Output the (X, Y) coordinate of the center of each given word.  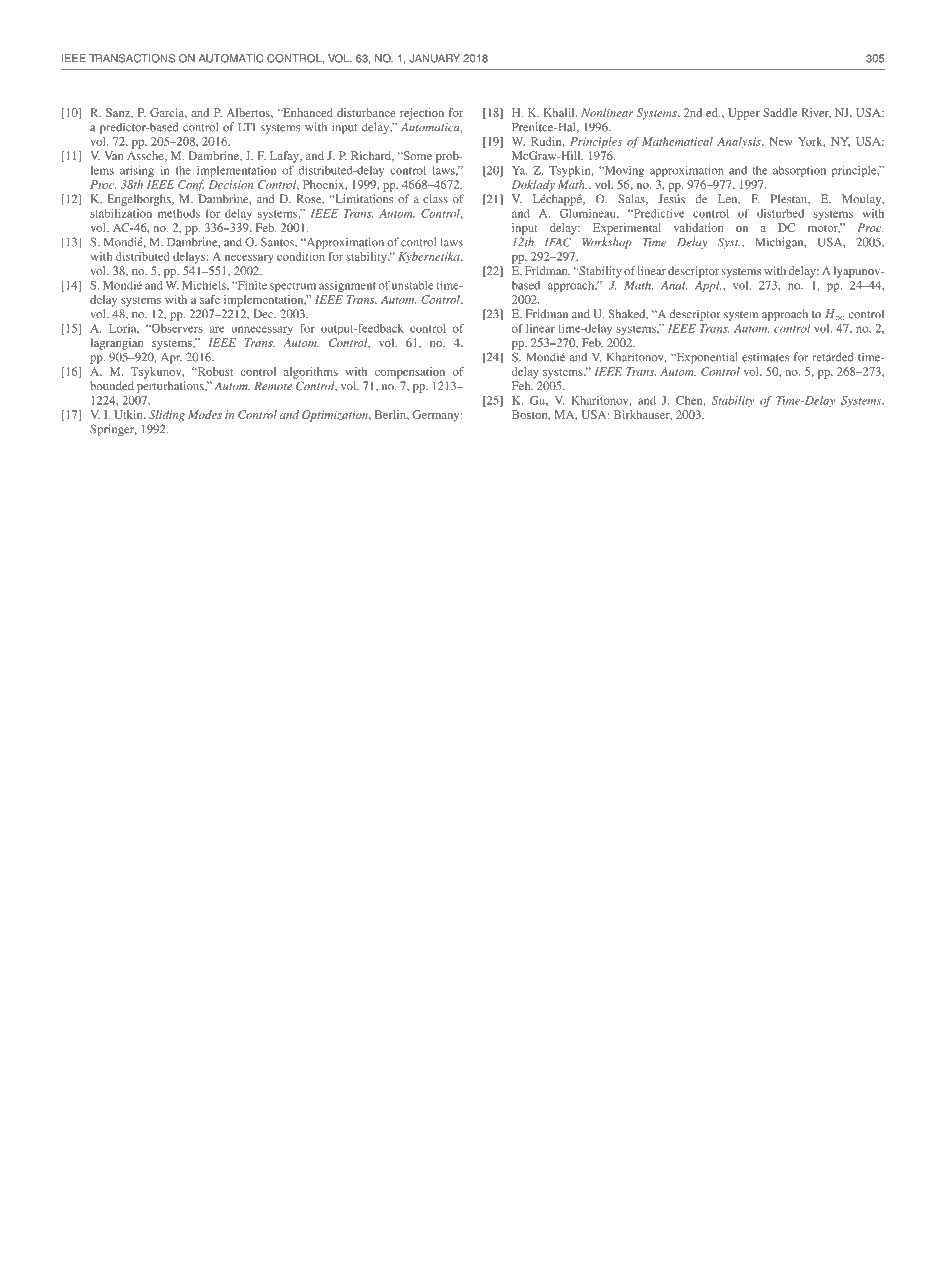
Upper (744, 114)
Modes (205, 414)
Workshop (607, 243)
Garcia (168, 113)
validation (699, 227)
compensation (410, 373)
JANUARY (434, 58)
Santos (278, 242)
